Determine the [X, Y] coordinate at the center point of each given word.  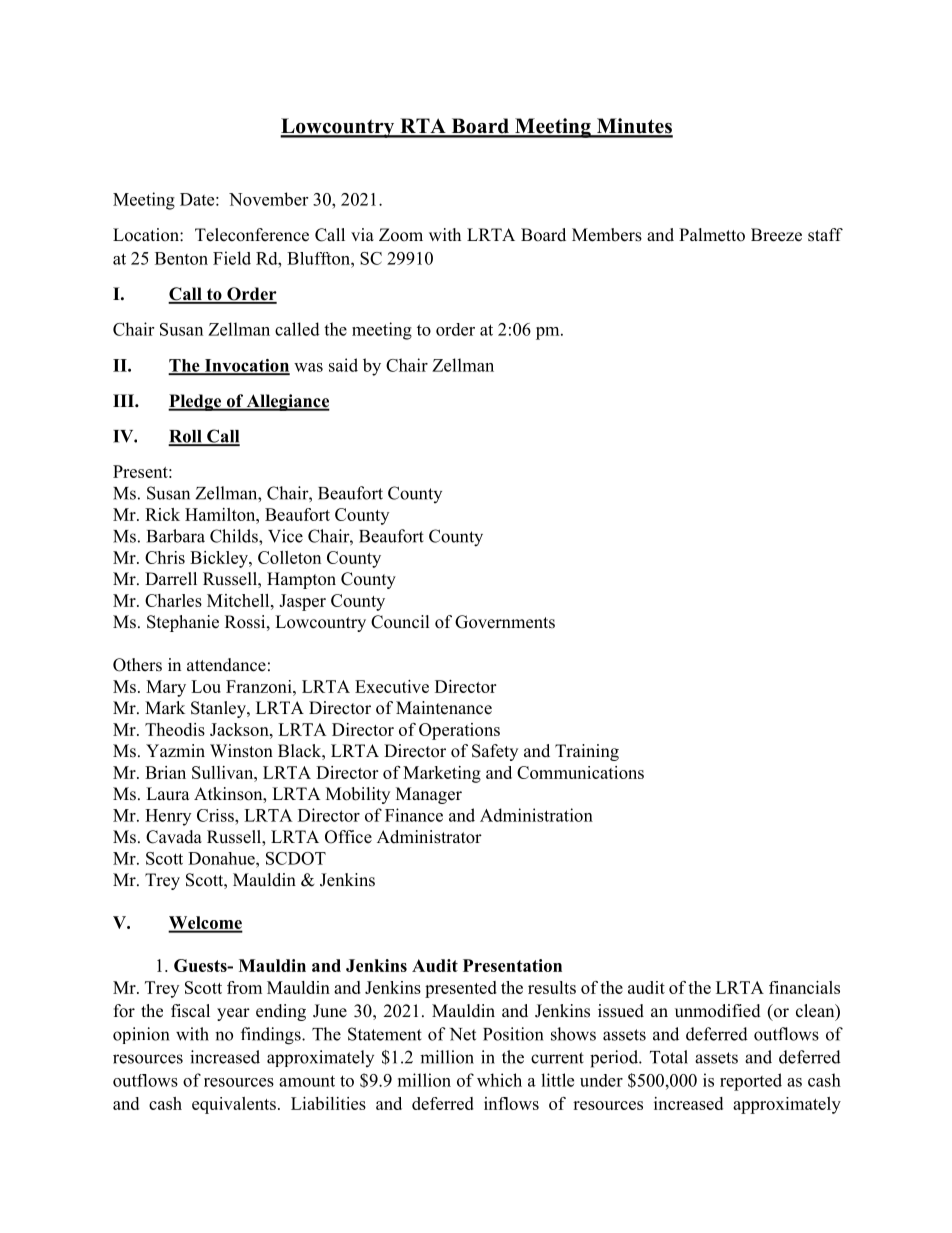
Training [587, 752]
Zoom [401, 235]
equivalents [234, 1105]
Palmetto [712, 235]
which [499, 1080]
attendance [226, 665]
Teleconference [252, 235]
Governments [505, 622]
